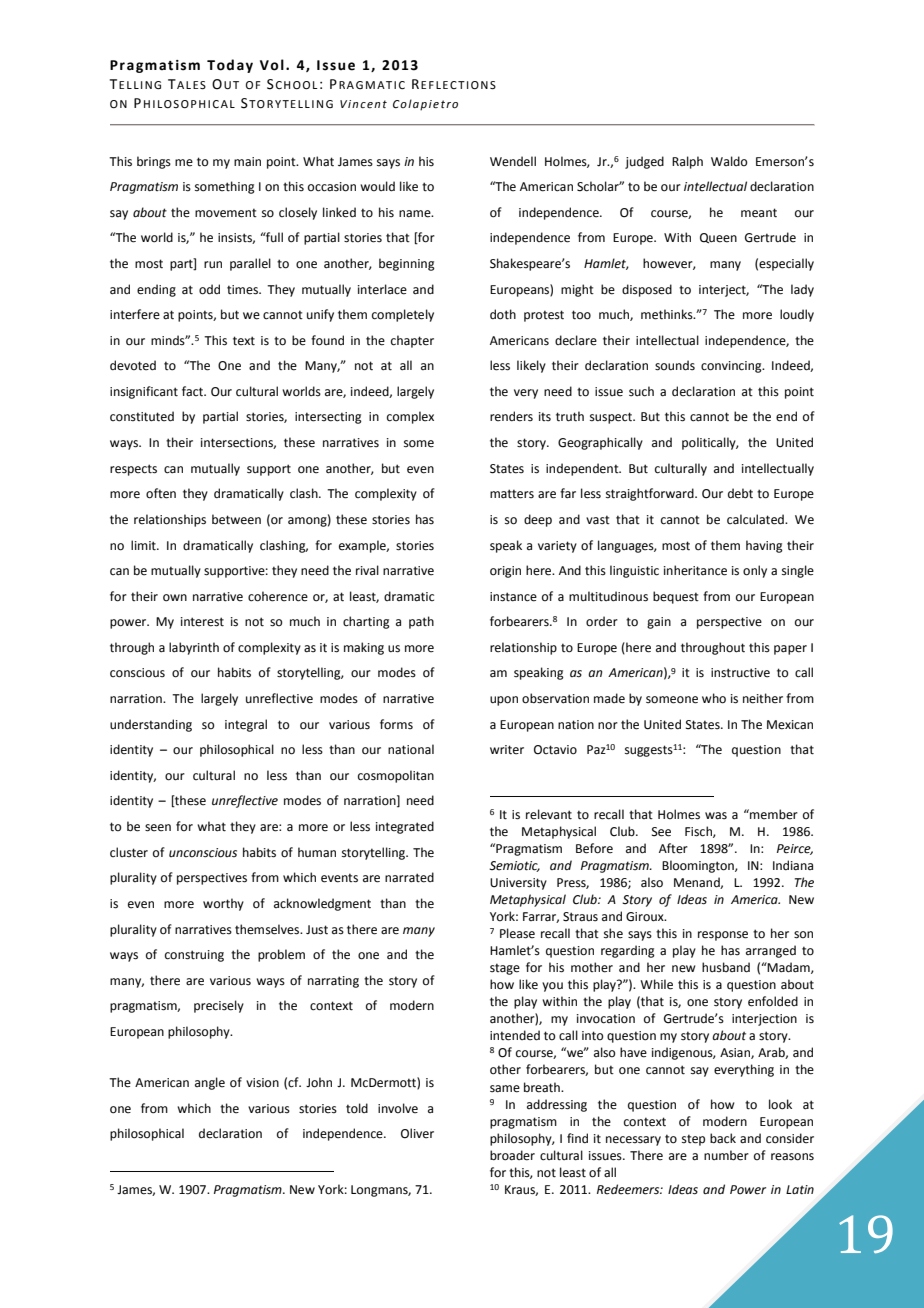 The image size is (924, 1308). Describe the element at coordinates (512, 494) in the screenshot. I see `matters` at that location.
